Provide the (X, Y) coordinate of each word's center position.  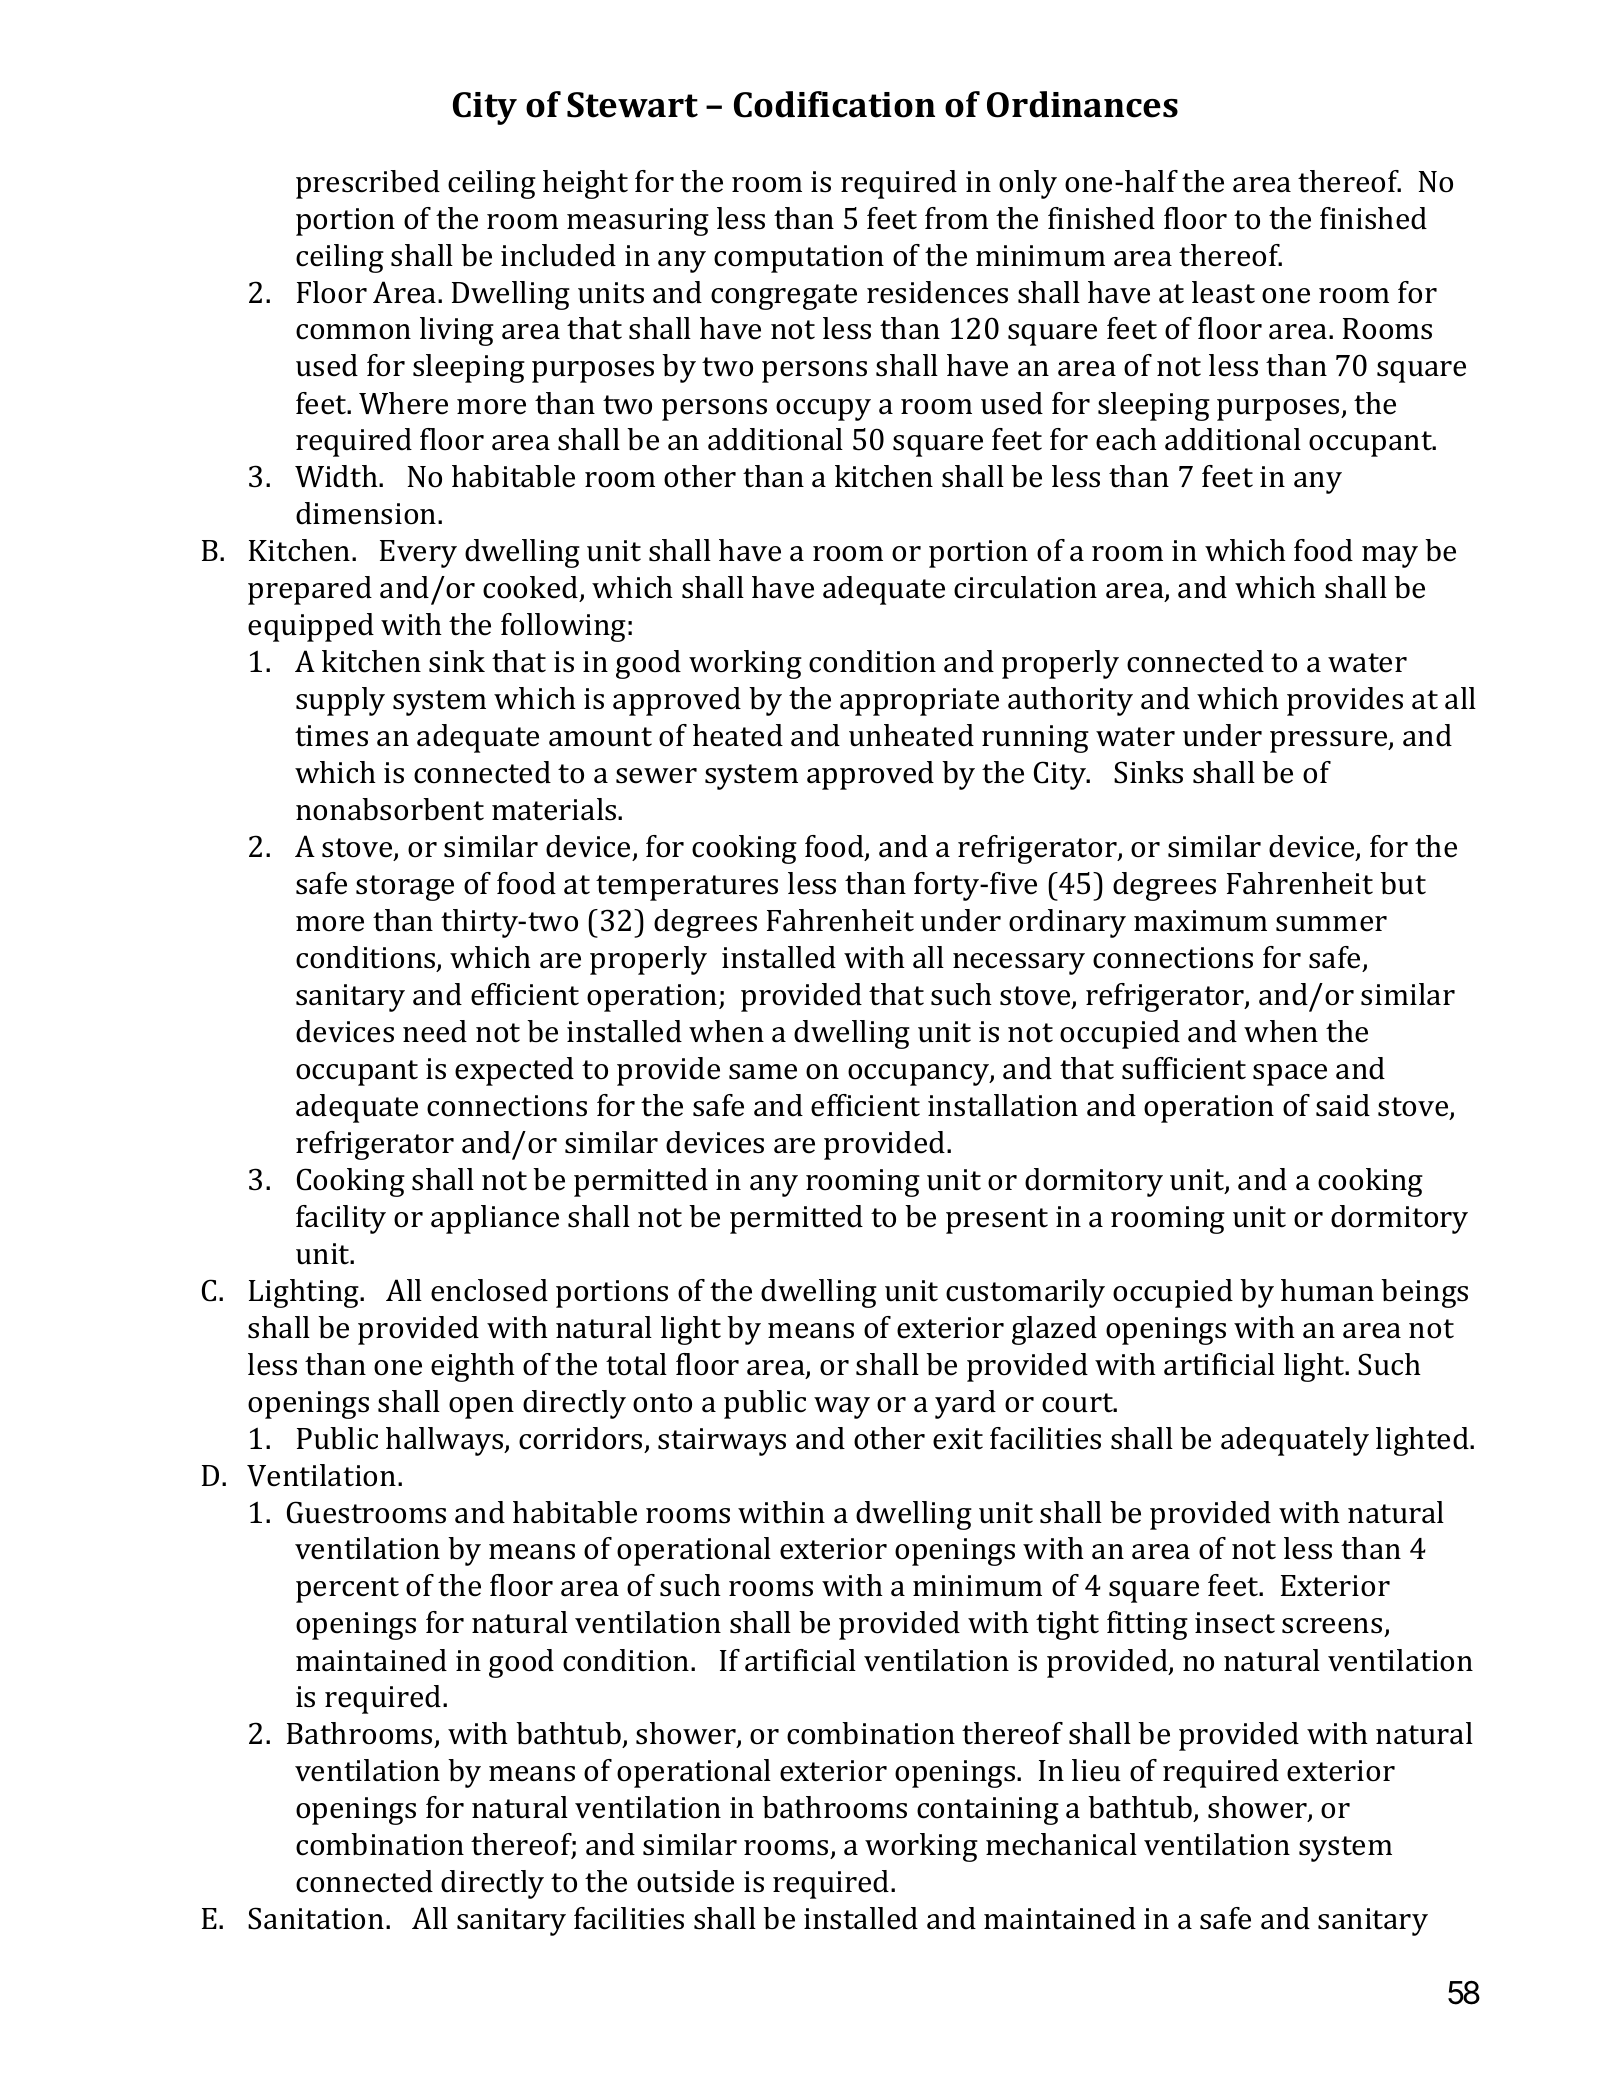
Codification (834, 104)
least (1223, 292)
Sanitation (317, 1918)
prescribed (368, 184)
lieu (1096, 1770)
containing (988, 1811)
